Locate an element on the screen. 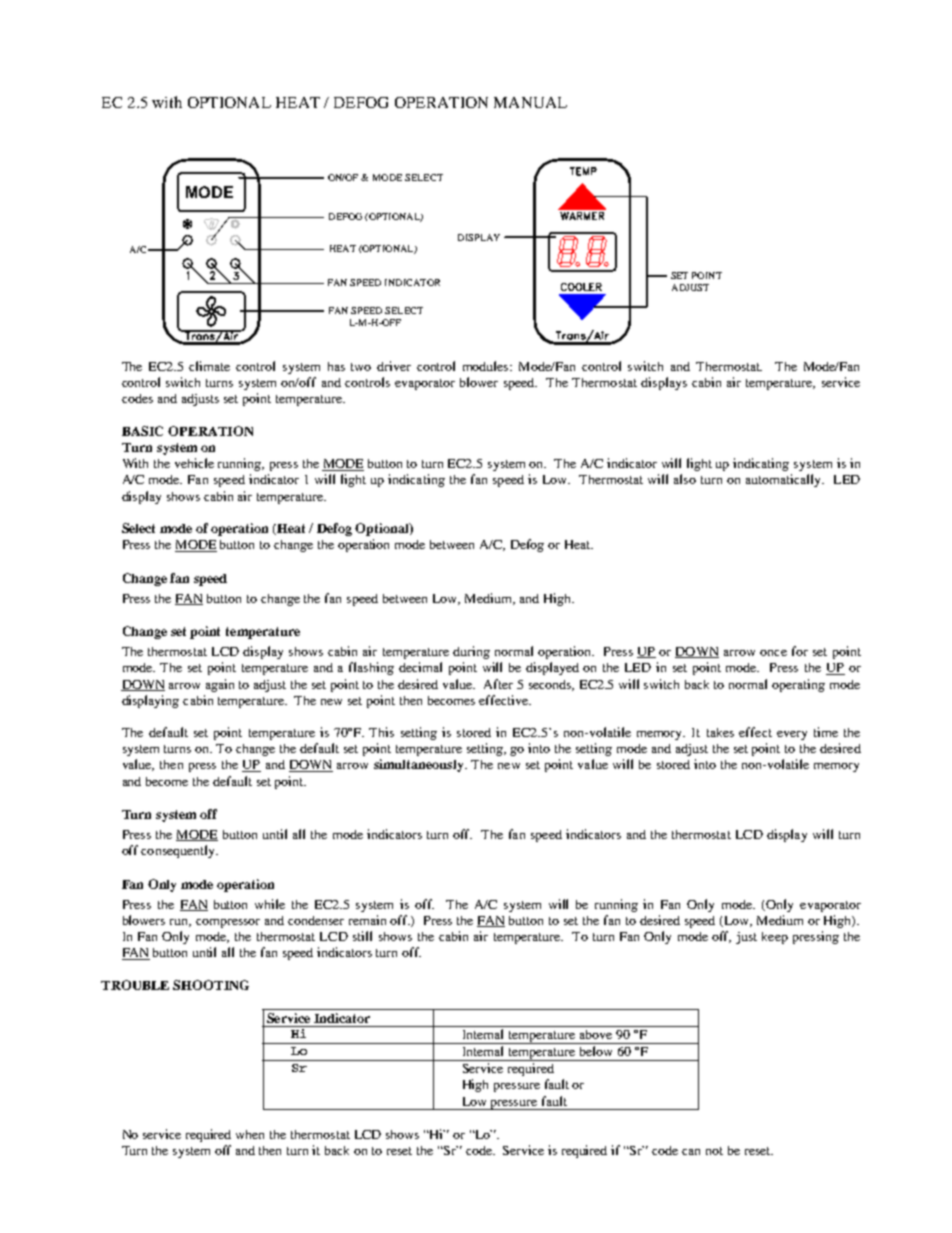 The width and height of the screenshot is (952, 1233). not is located at coordinates (714, 1151).
